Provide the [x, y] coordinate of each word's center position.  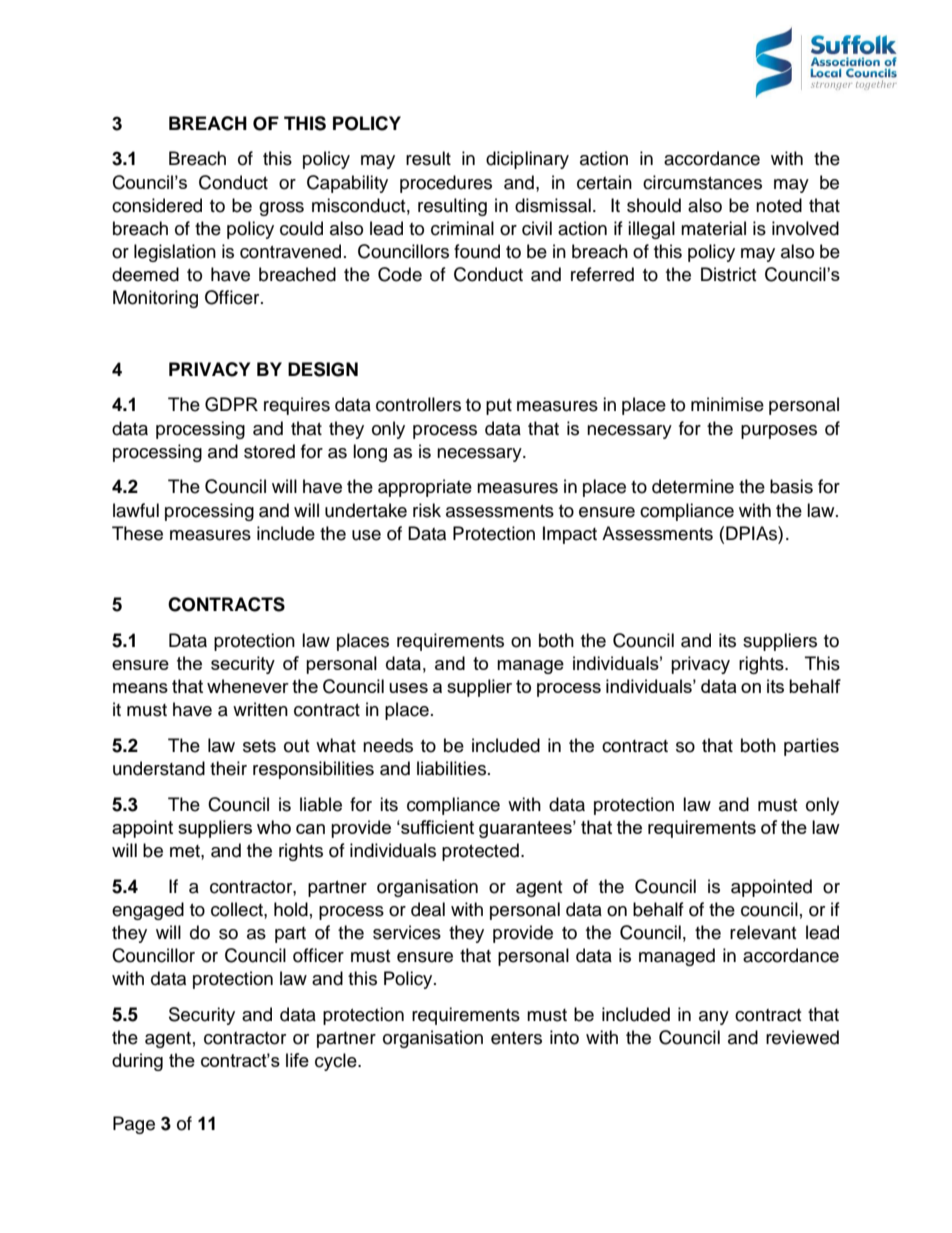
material [713, 228]
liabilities [453, 768]
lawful [136, 510]
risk [427, 510]
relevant [763, 932]
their [228, 768]
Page [134, 1125]
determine [693, 486]
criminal [462, 228]
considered [157, 205]
